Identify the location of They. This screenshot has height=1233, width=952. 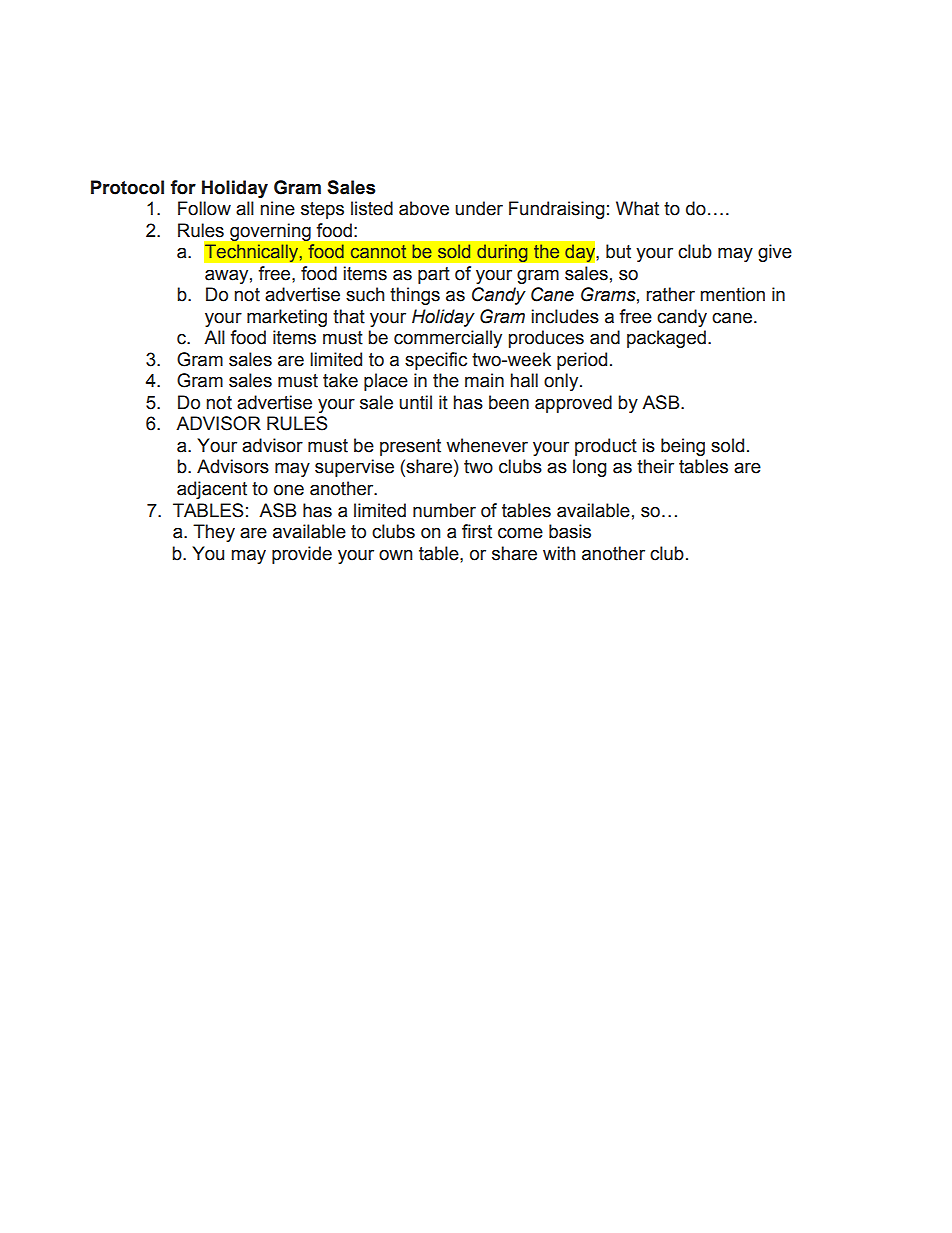
(214, 533).
